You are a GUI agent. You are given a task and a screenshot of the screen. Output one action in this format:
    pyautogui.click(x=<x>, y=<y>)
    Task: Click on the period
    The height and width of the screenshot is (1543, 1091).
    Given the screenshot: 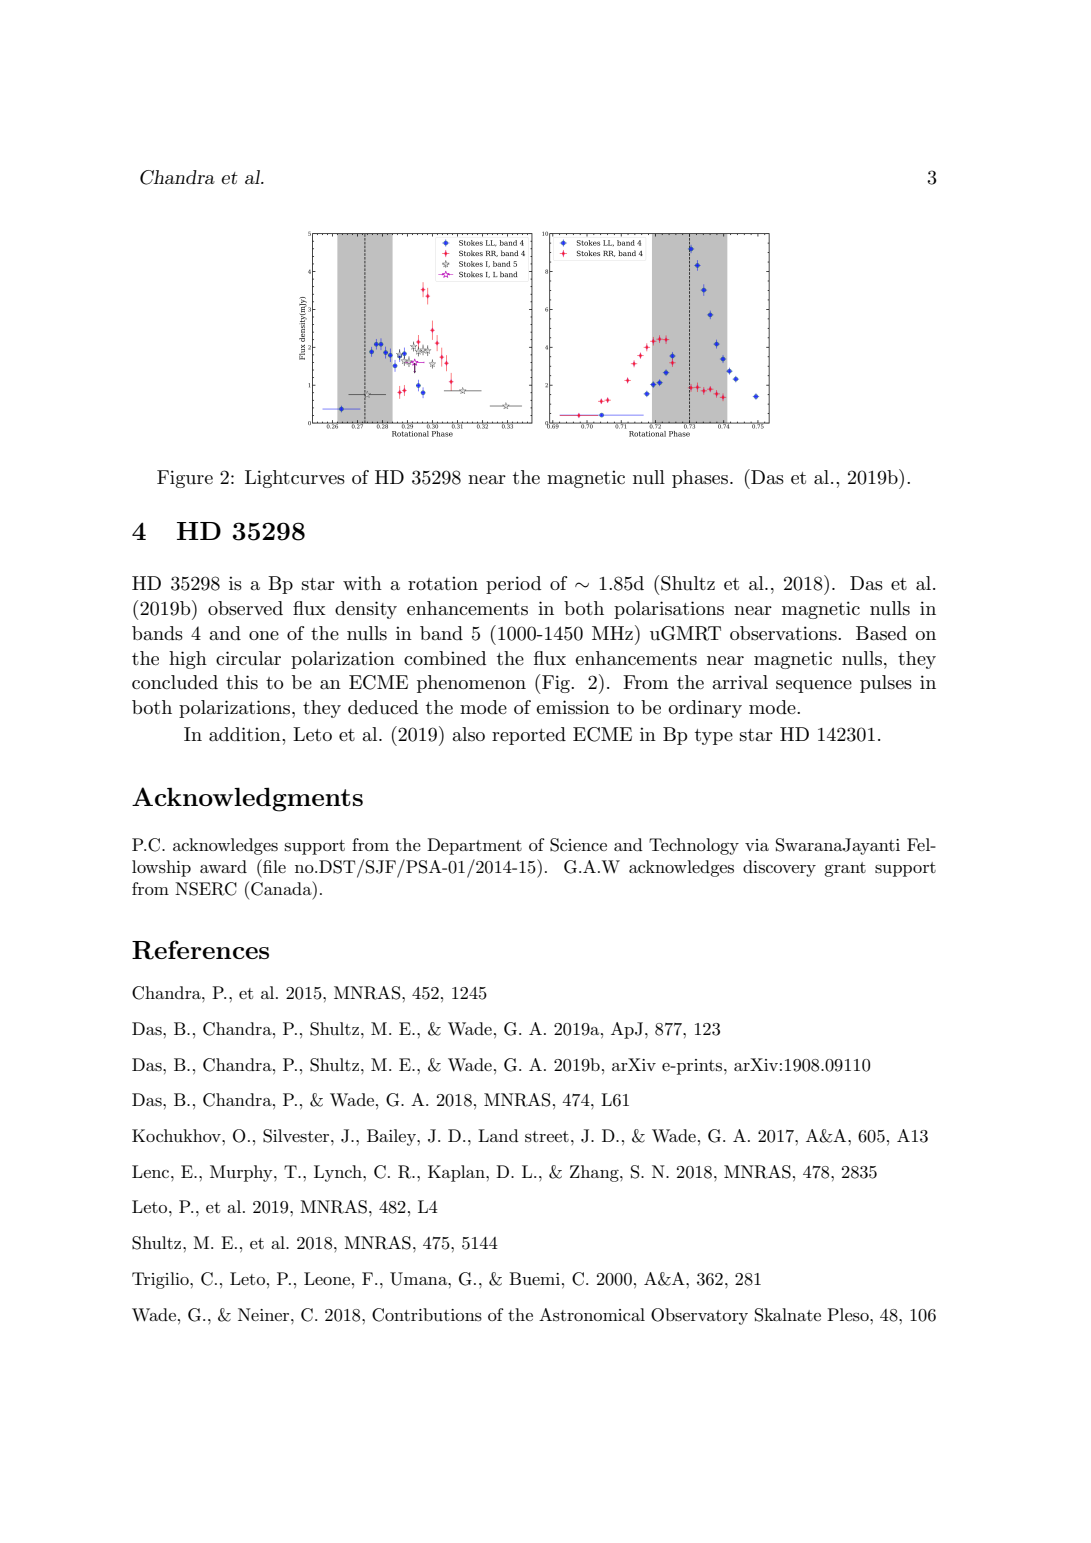 What is the action you would take?
    pyautogui.click(x=513, y=585)
